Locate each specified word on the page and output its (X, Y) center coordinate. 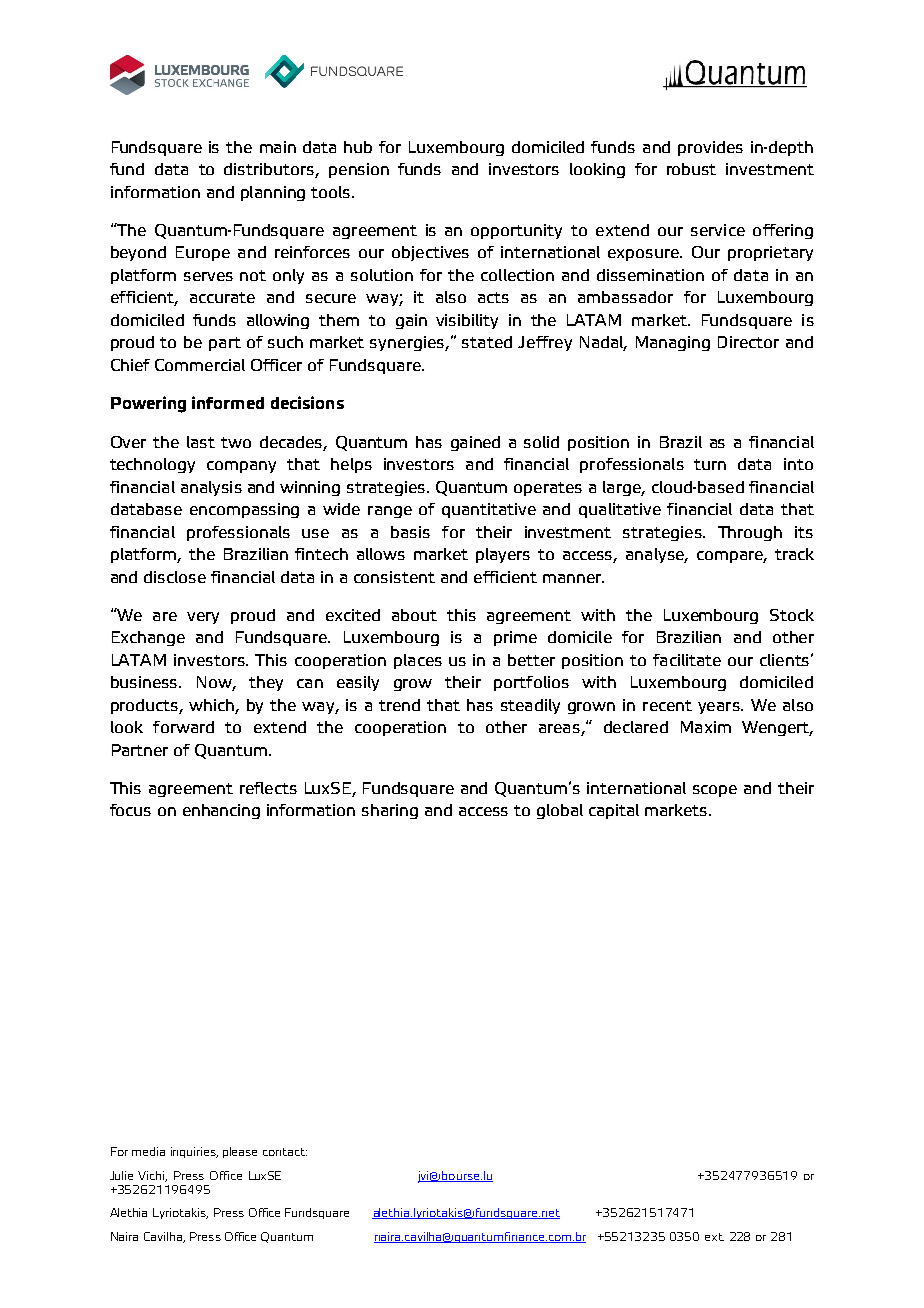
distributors (270, 170)
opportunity (516, 231)
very (203, 618)
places (418, 661)
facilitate (687, 660)
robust (691, 169)
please (240, 1152)
